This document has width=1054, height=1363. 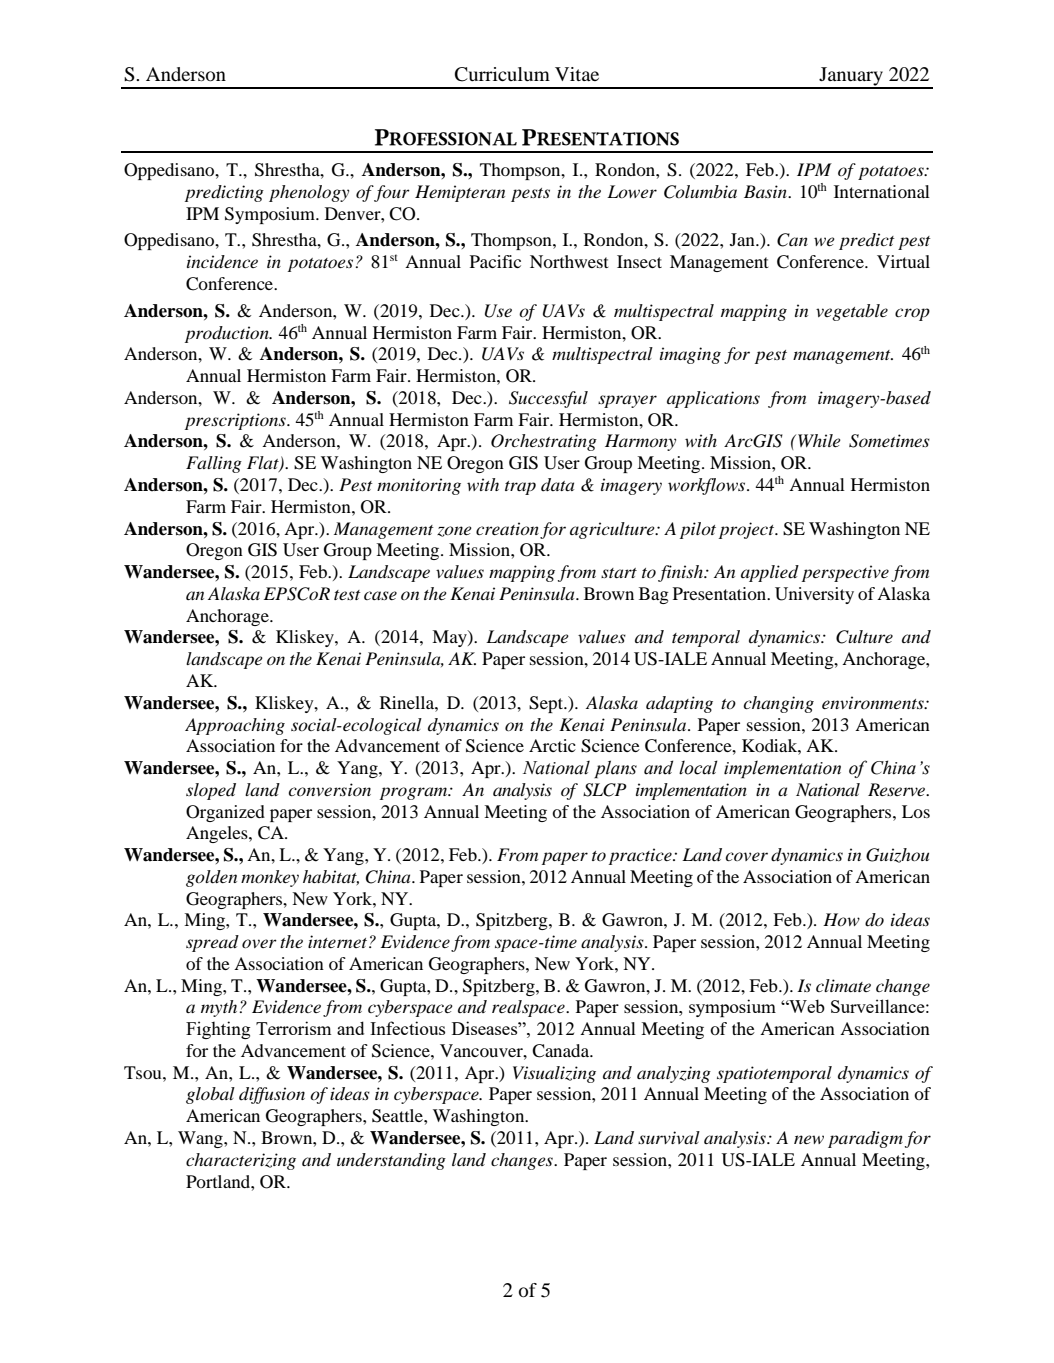 I want to click on Visualizing, so click(x=554, y=1074).
